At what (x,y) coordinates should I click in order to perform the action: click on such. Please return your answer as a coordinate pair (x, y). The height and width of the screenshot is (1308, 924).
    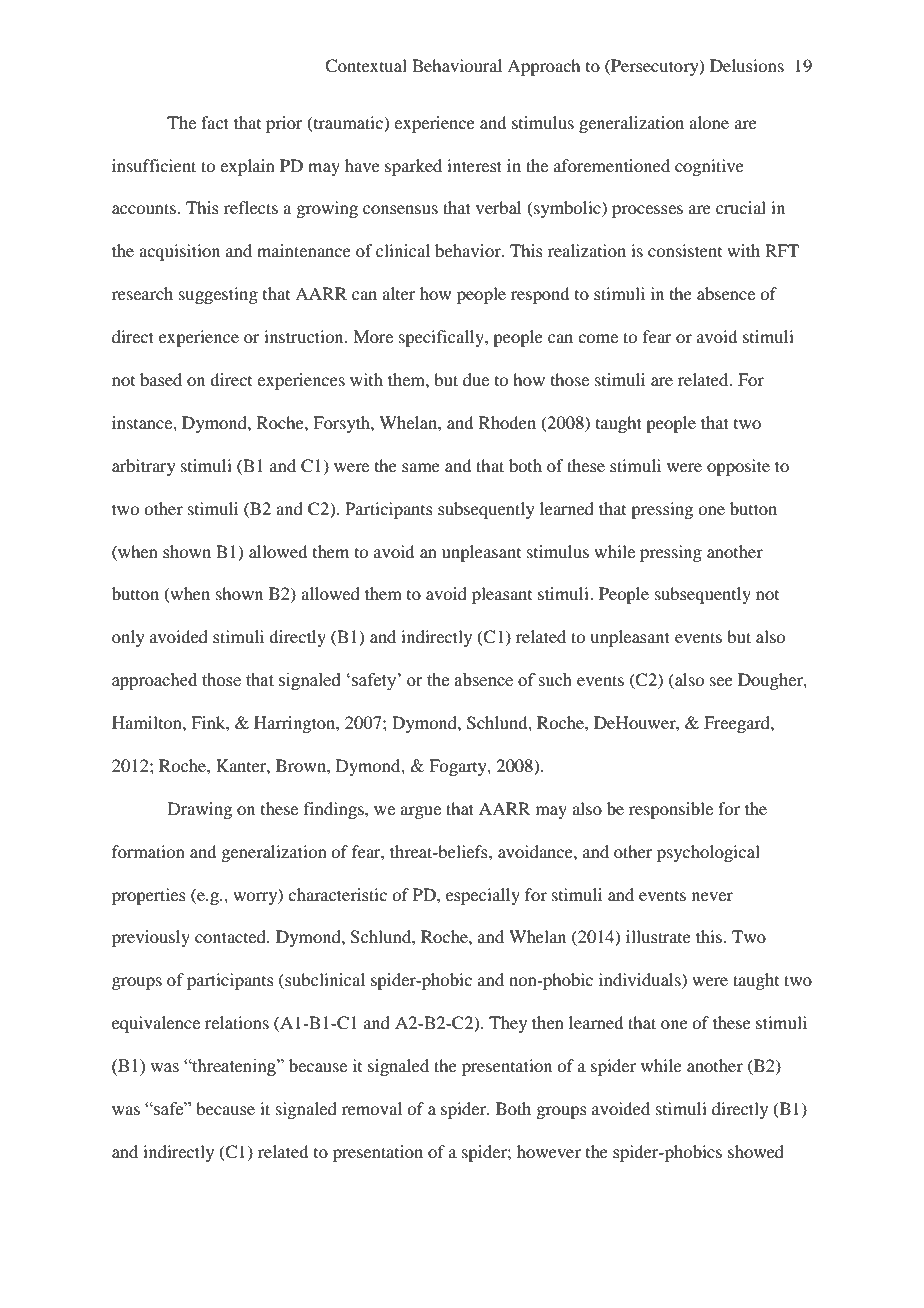
    Looking at the image, I should click on (555, 680).
